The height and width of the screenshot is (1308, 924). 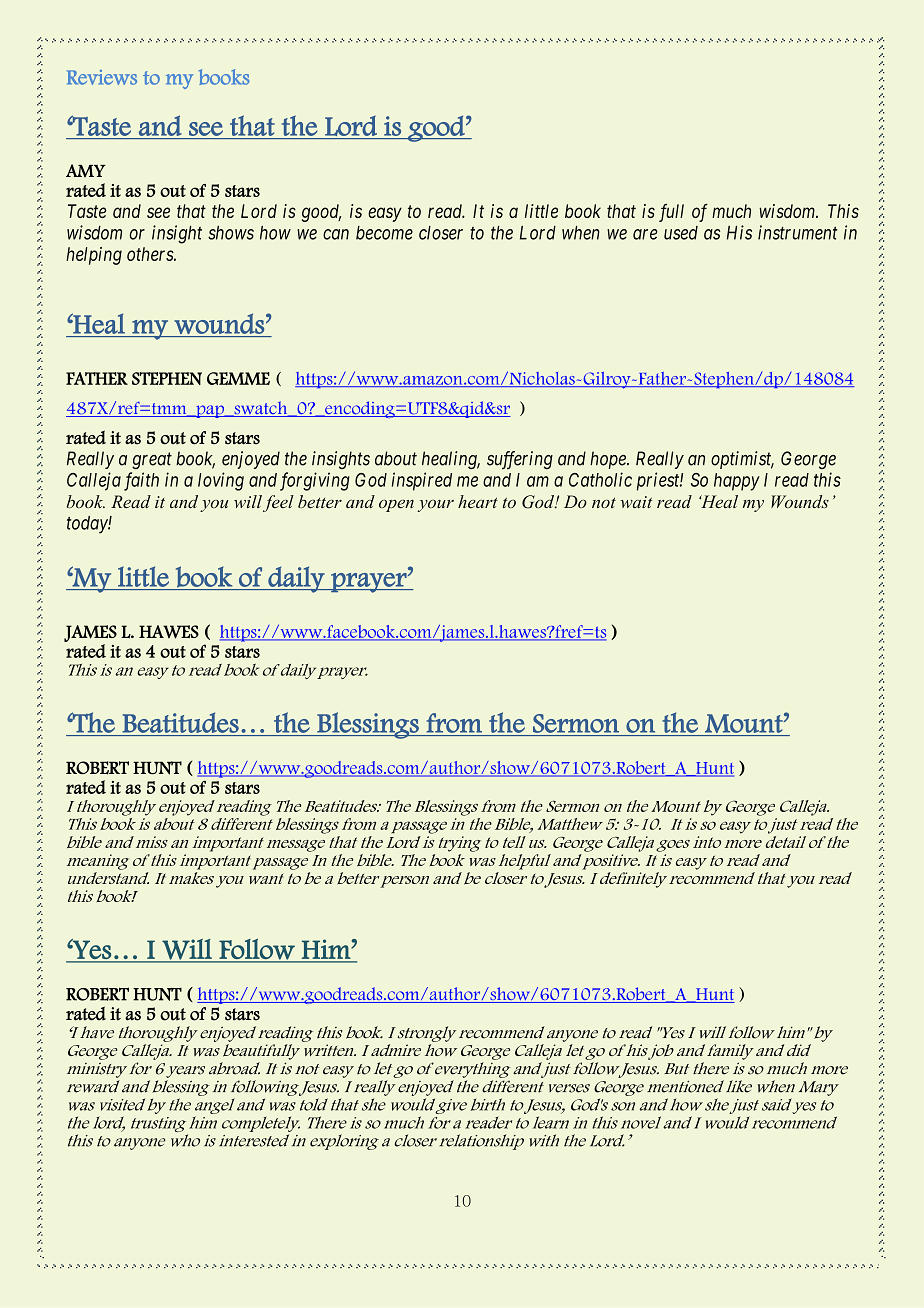 What do you see at coordinates (102, 77) in the screenshot?
I see `Reviews` at bounding box center [102, 77].
